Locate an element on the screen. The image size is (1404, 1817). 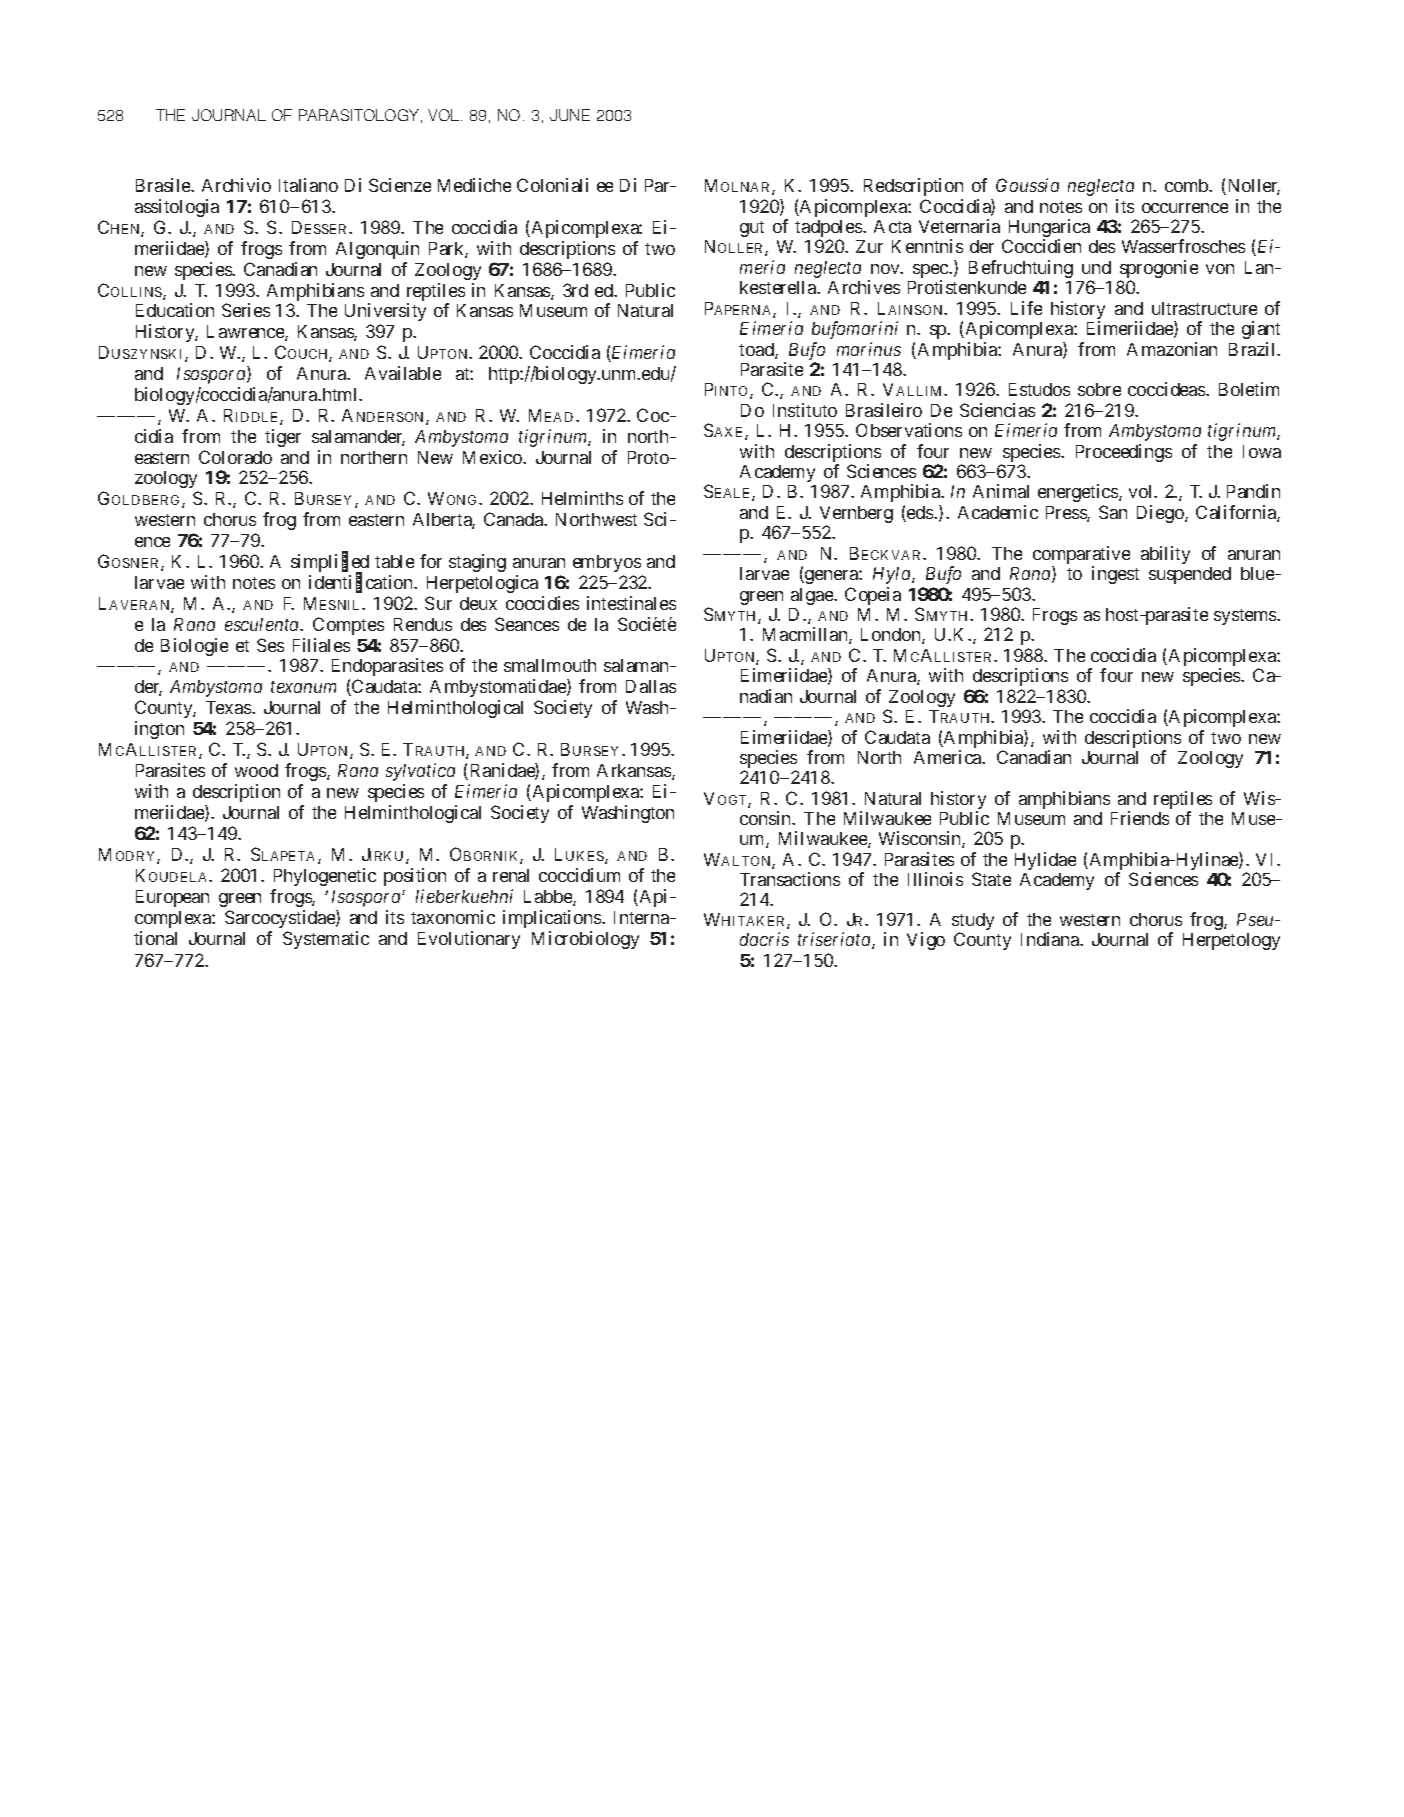
comb is located at coordinates (1188, 185).
